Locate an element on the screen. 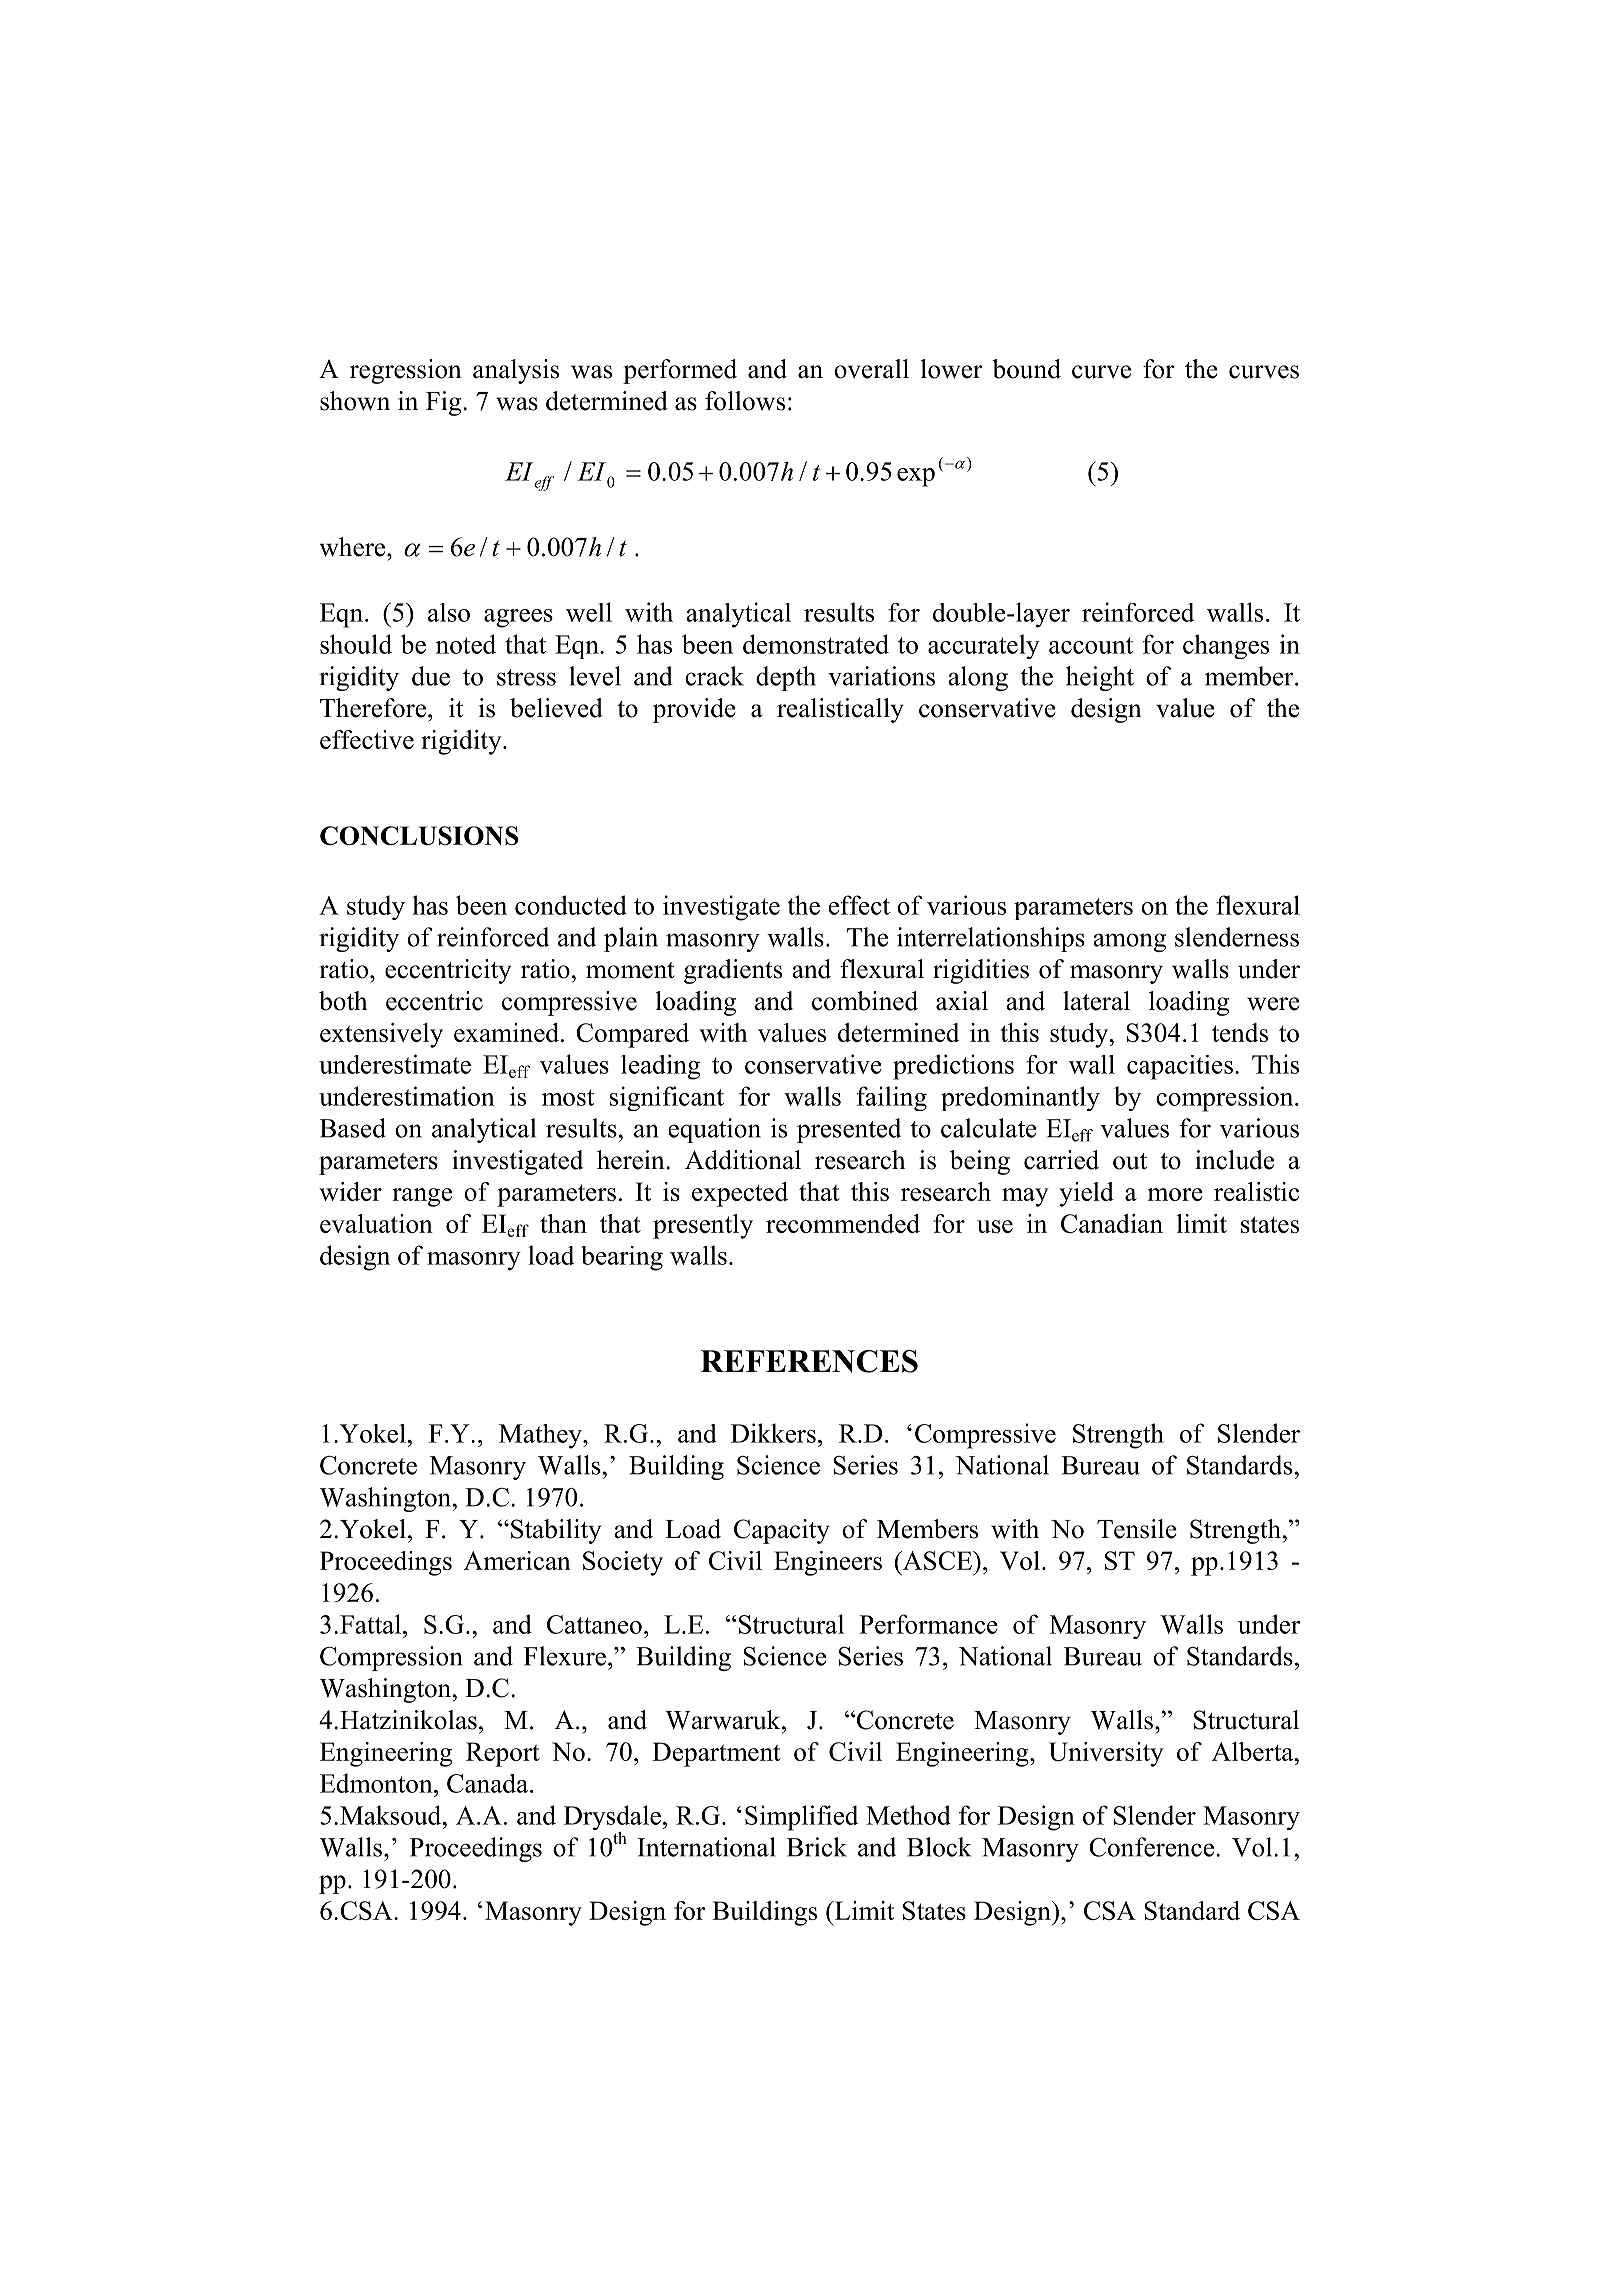 The image size is (1618, 2290). Fig is located at coordinates (445, 403).
